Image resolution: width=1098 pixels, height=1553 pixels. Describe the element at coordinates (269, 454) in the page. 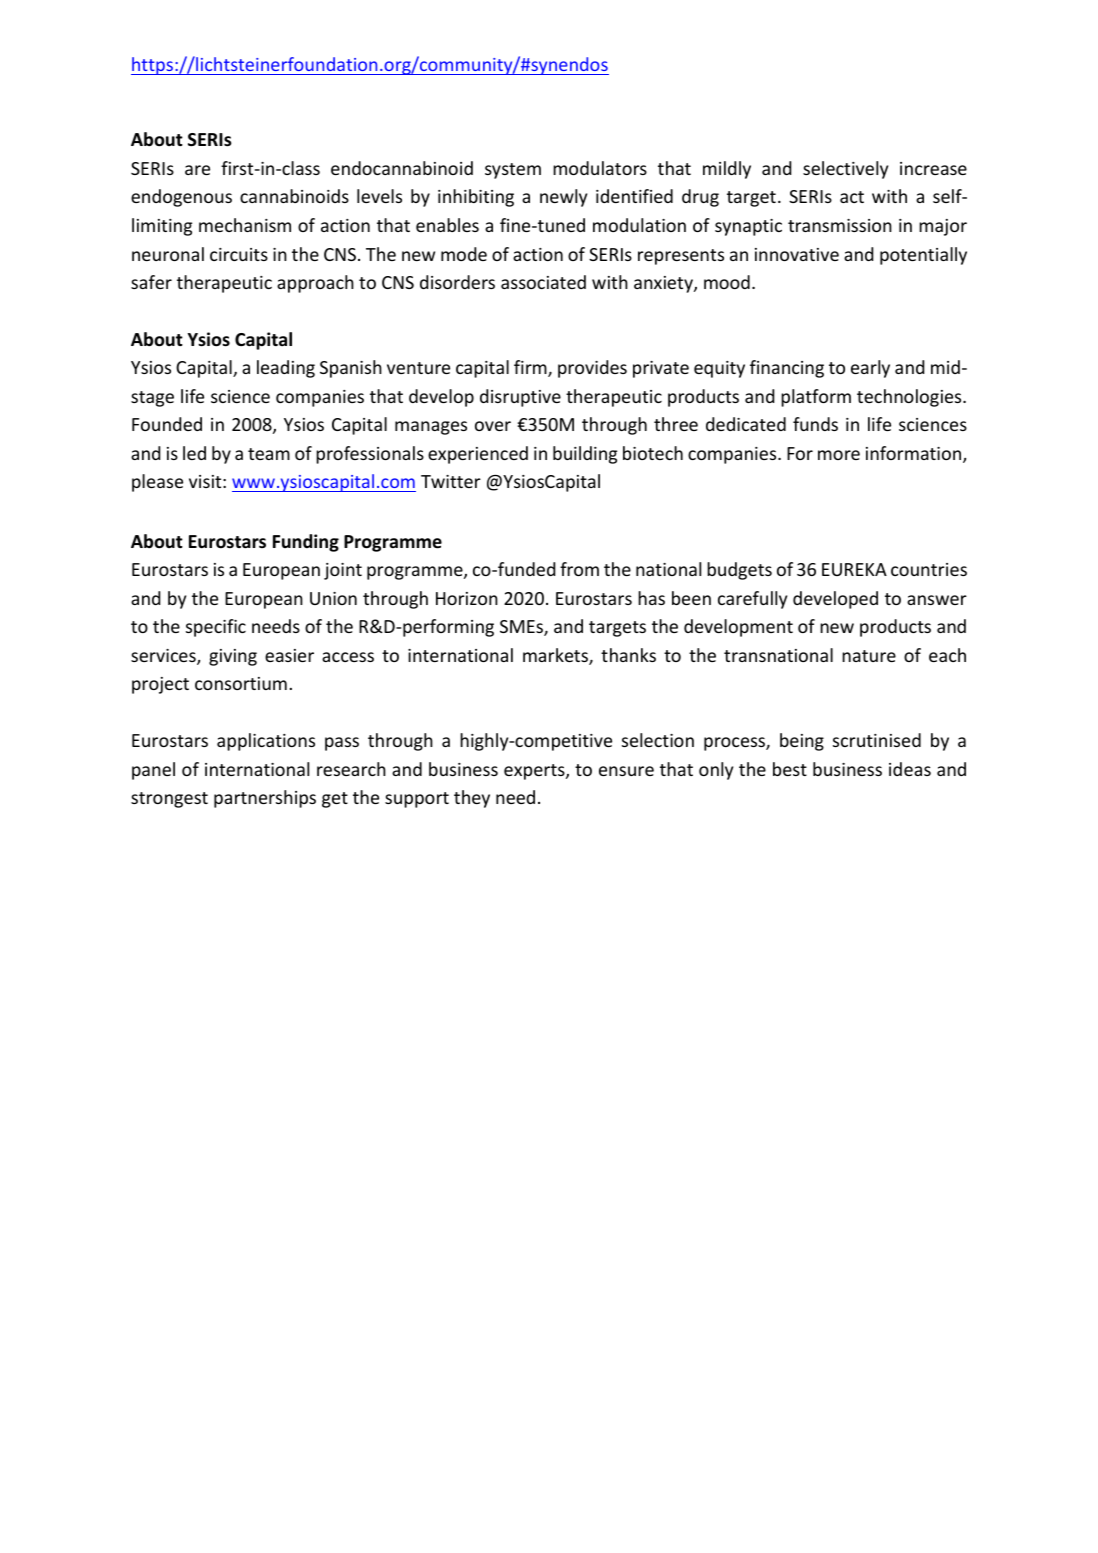

I see `team` at that location.
